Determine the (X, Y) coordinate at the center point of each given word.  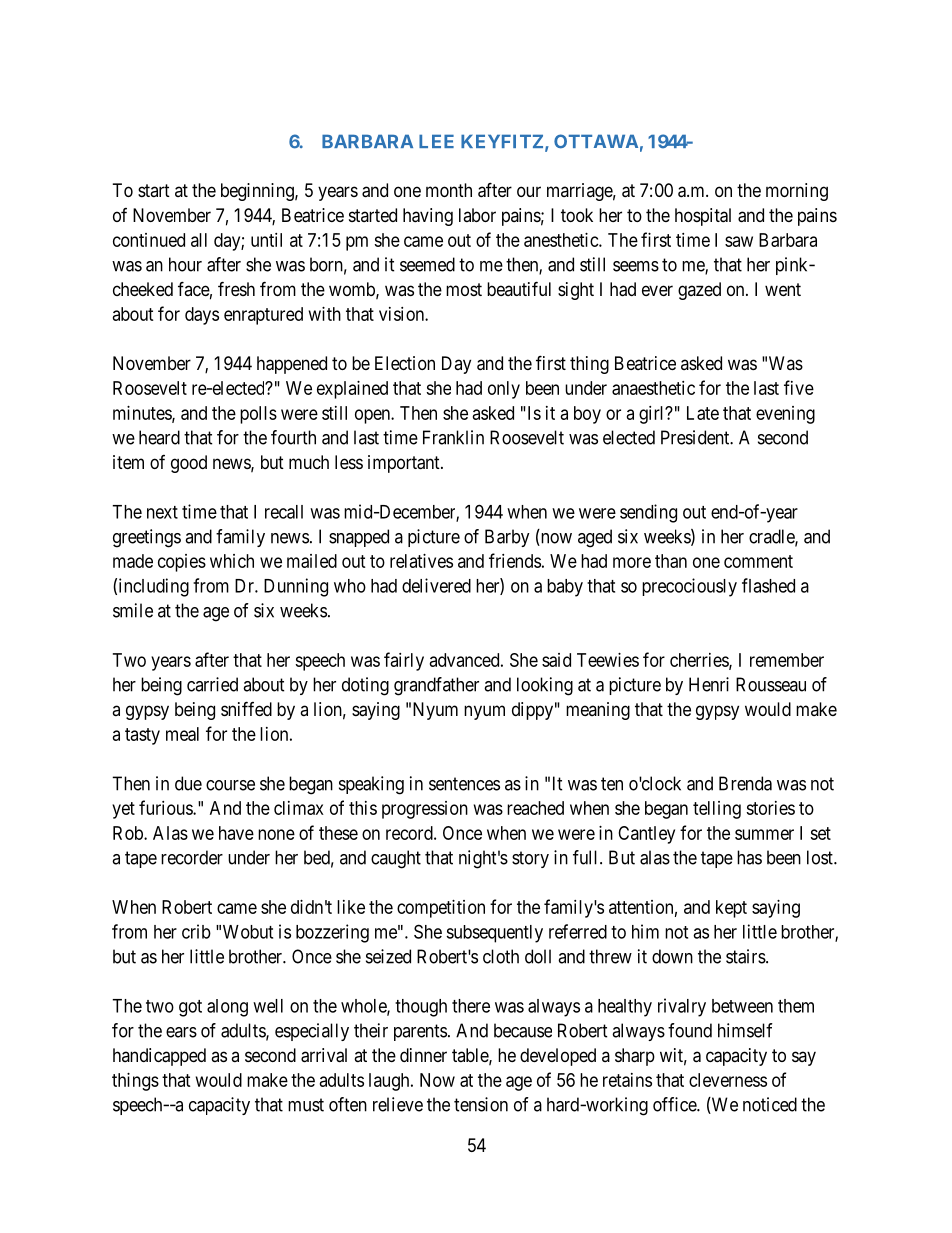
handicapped (159, 1057)
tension (481, 1104)
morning (797, 192)
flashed (768, 585)
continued (149, 240)
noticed (770, 1104)
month (449, 190)
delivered (436, 585)
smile (133, 610)
